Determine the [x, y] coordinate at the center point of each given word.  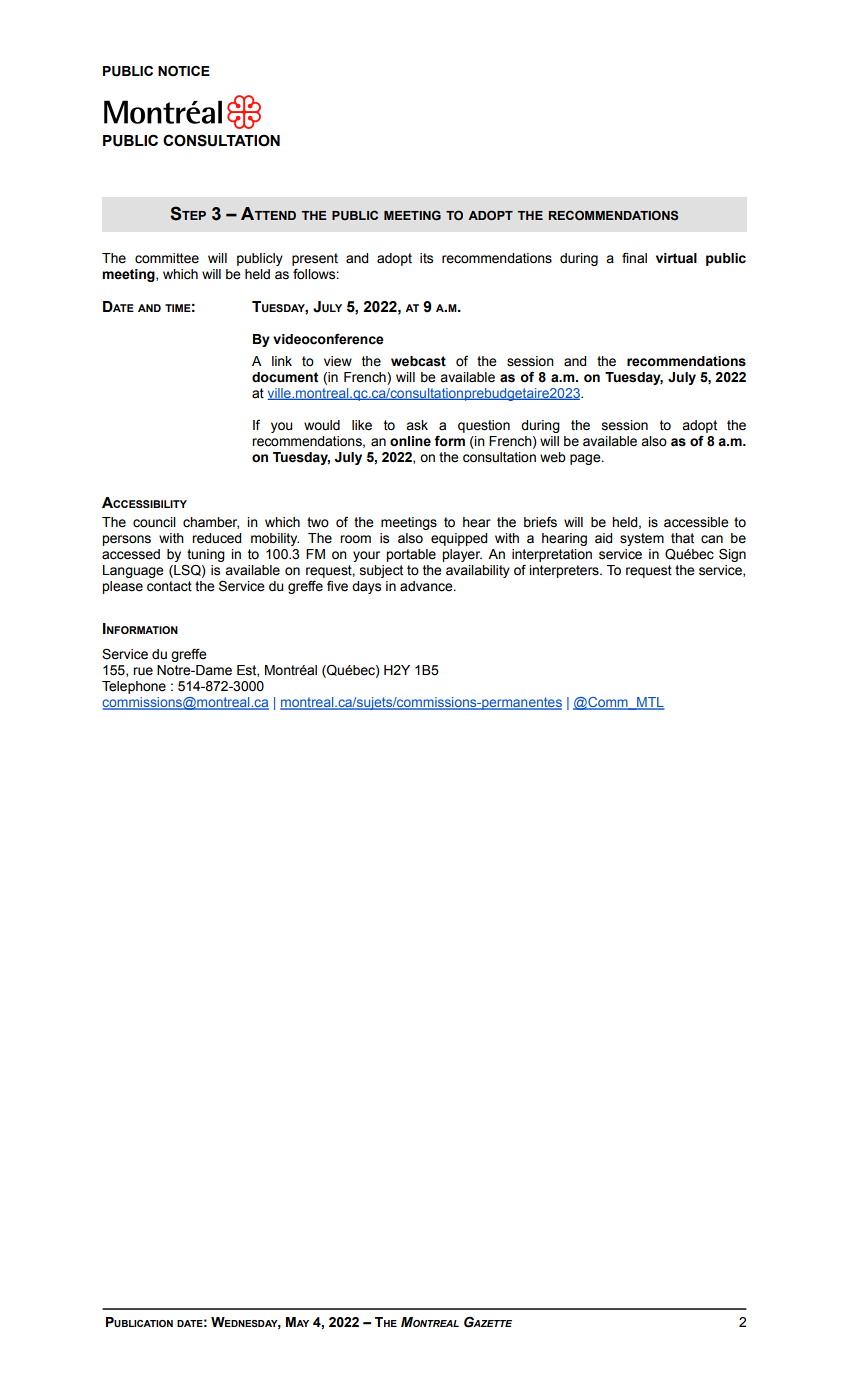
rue [143, 671]
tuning [205, 557]
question [484, 426]
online [410, 441]
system [642, 539]
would [322, 425]
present [315, 259]
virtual [676, 258]
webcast [418, 361]
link [282, 361]
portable [411, 555]
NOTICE [184, 71]
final [634, 258]
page [586, 459]
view [338, 361]
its [426, 258]
